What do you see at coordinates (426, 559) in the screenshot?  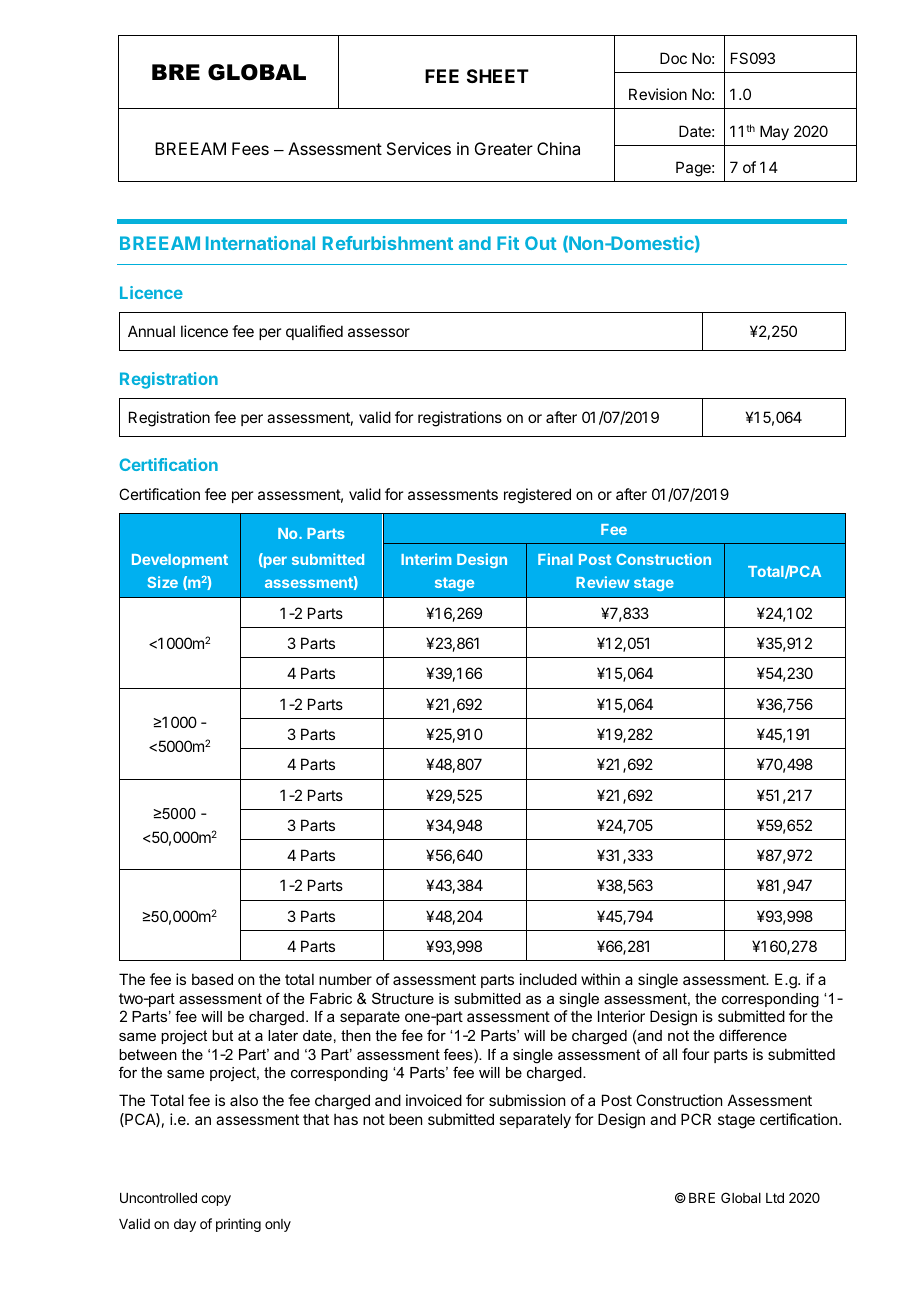 I see `Interim` at bounding box center [426, 559].
